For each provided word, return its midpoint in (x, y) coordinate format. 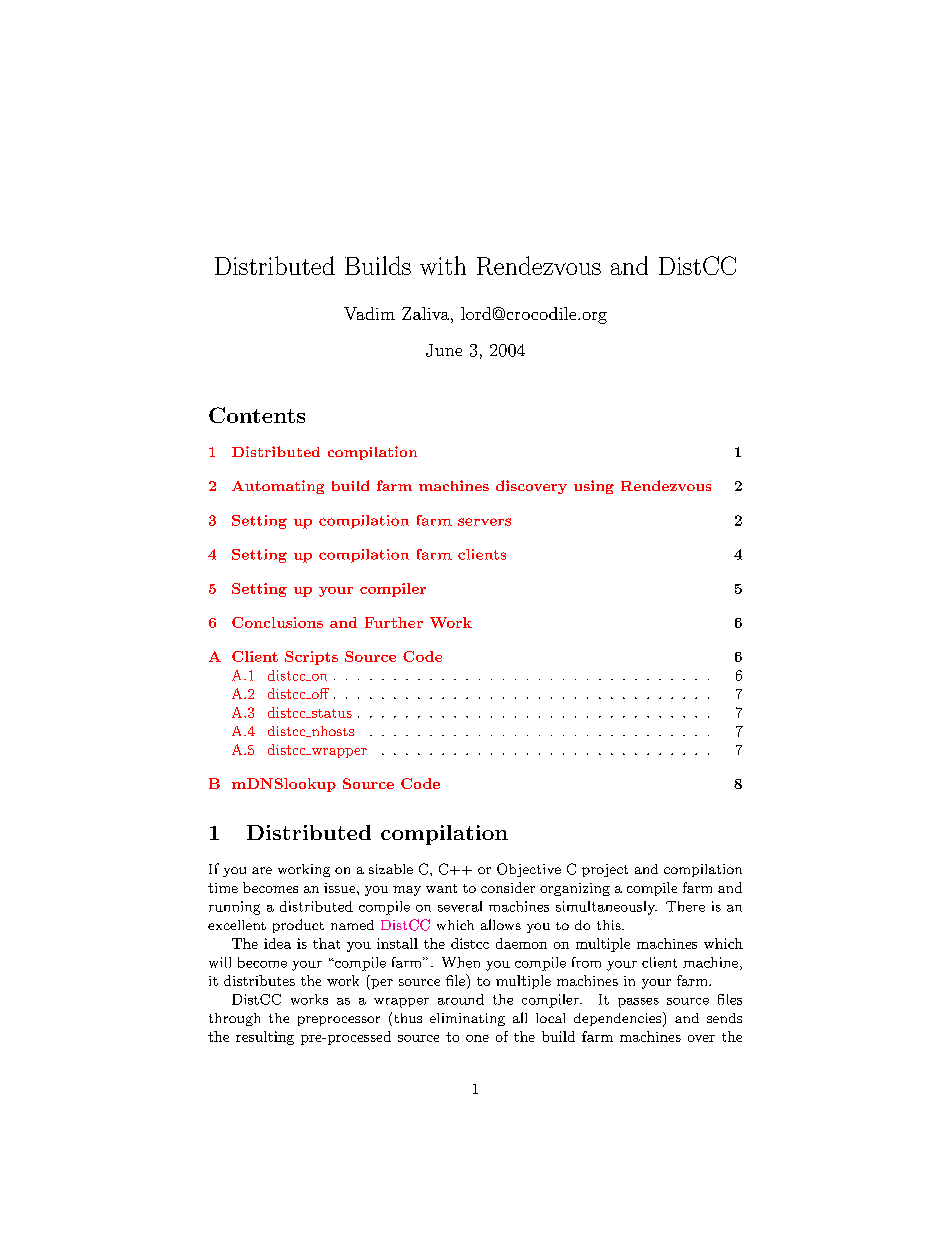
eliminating (467, 1019)
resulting (265, 1038)
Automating (278, 487)
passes (638, 1003)
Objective (529, 870)
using (594, 487)
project (605, 870)
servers (484, 522)
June (444, 350)
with (443, 265)
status (330, 713)
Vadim (369, 313)
